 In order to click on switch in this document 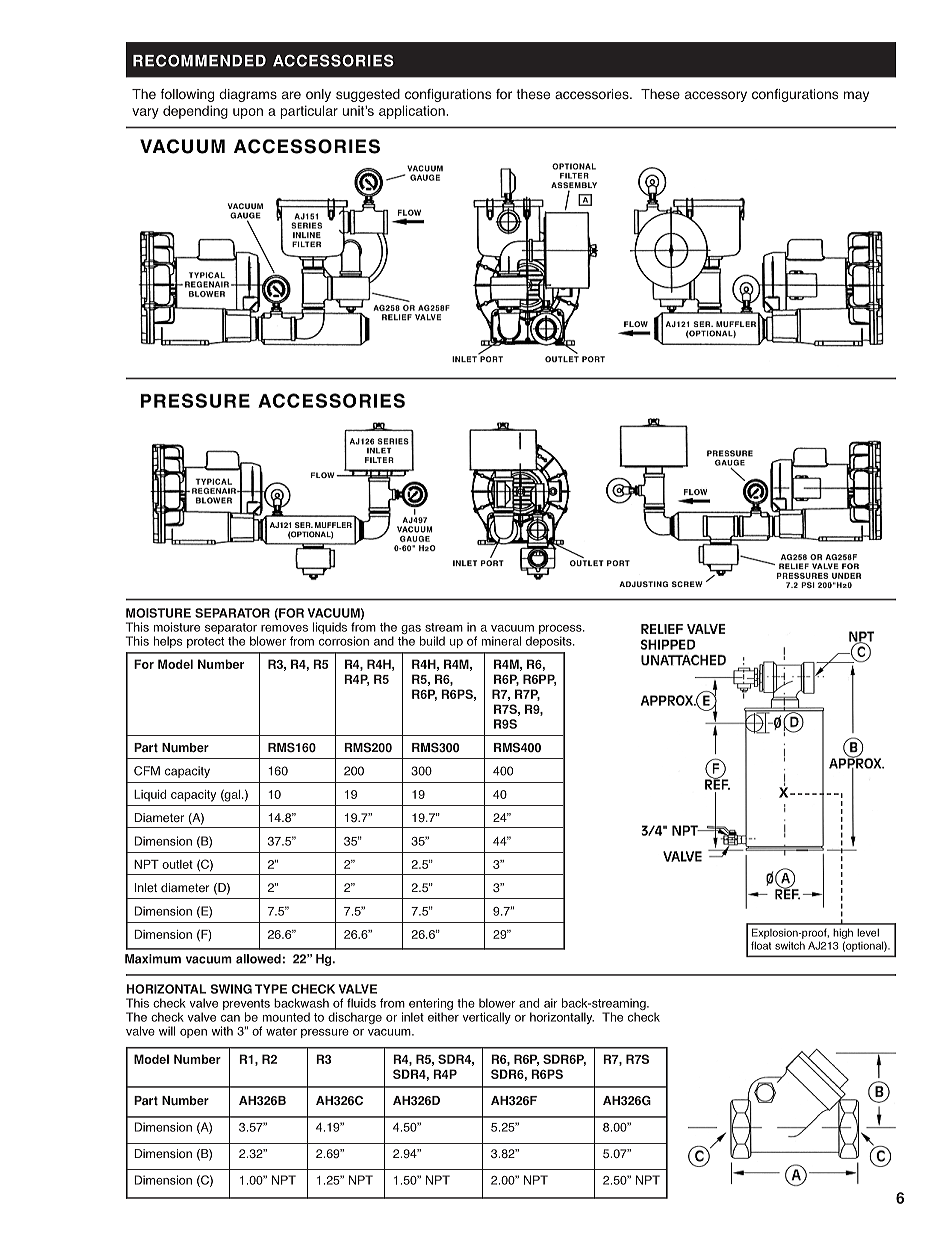, I will do `click(790, 945)`.
